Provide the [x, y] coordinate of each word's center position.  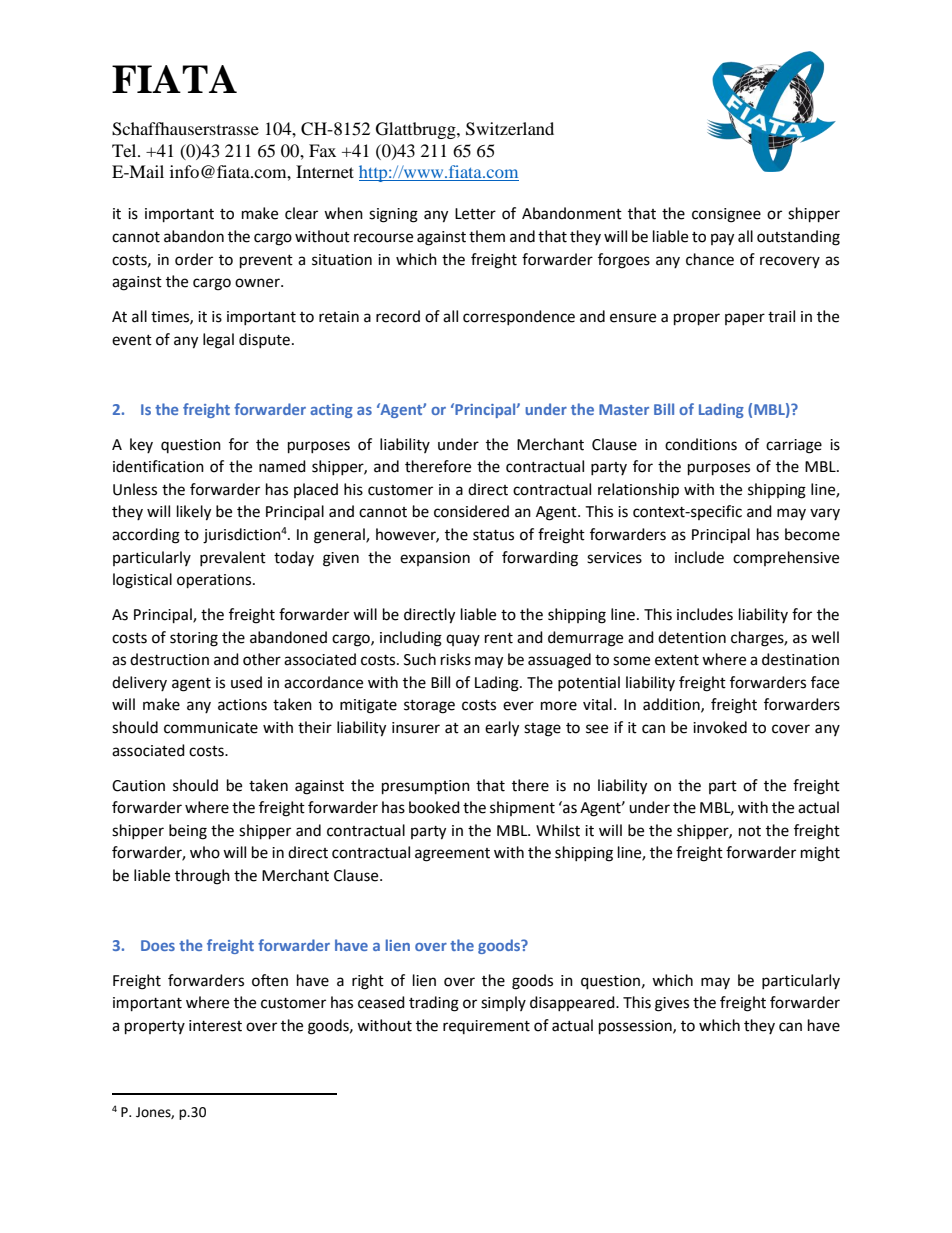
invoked [720, 727]
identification [158, 466]
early [502, 729]
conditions [701, 444]
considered [471, 511]
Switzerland [510, 129]
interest [215, 1026]
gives [672, 1004]
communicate [211, 728]
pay [722, 239]
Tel [125, 150]
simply [503, 1003]
